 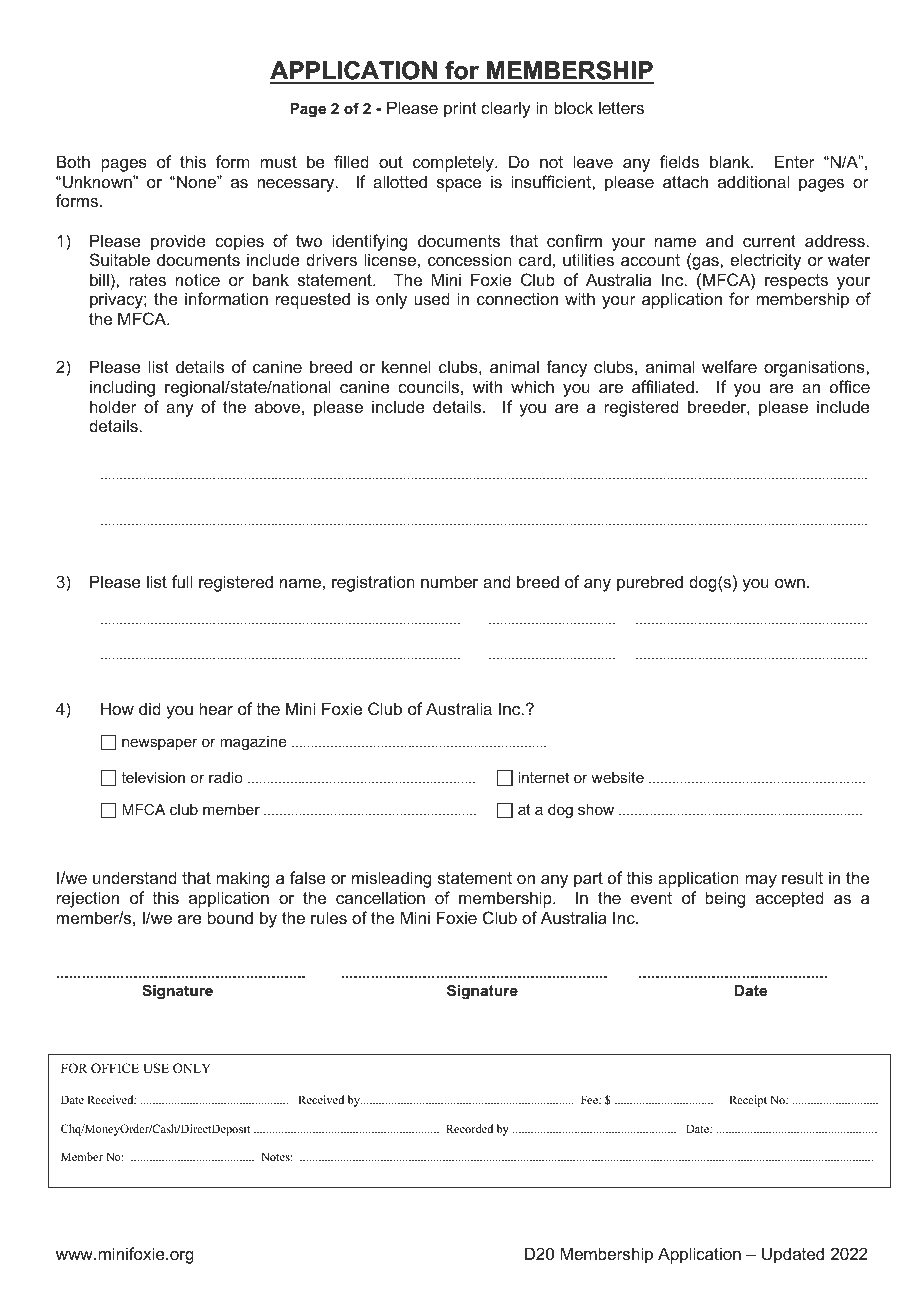 I want to click on television, so click(x=153, y=777).
